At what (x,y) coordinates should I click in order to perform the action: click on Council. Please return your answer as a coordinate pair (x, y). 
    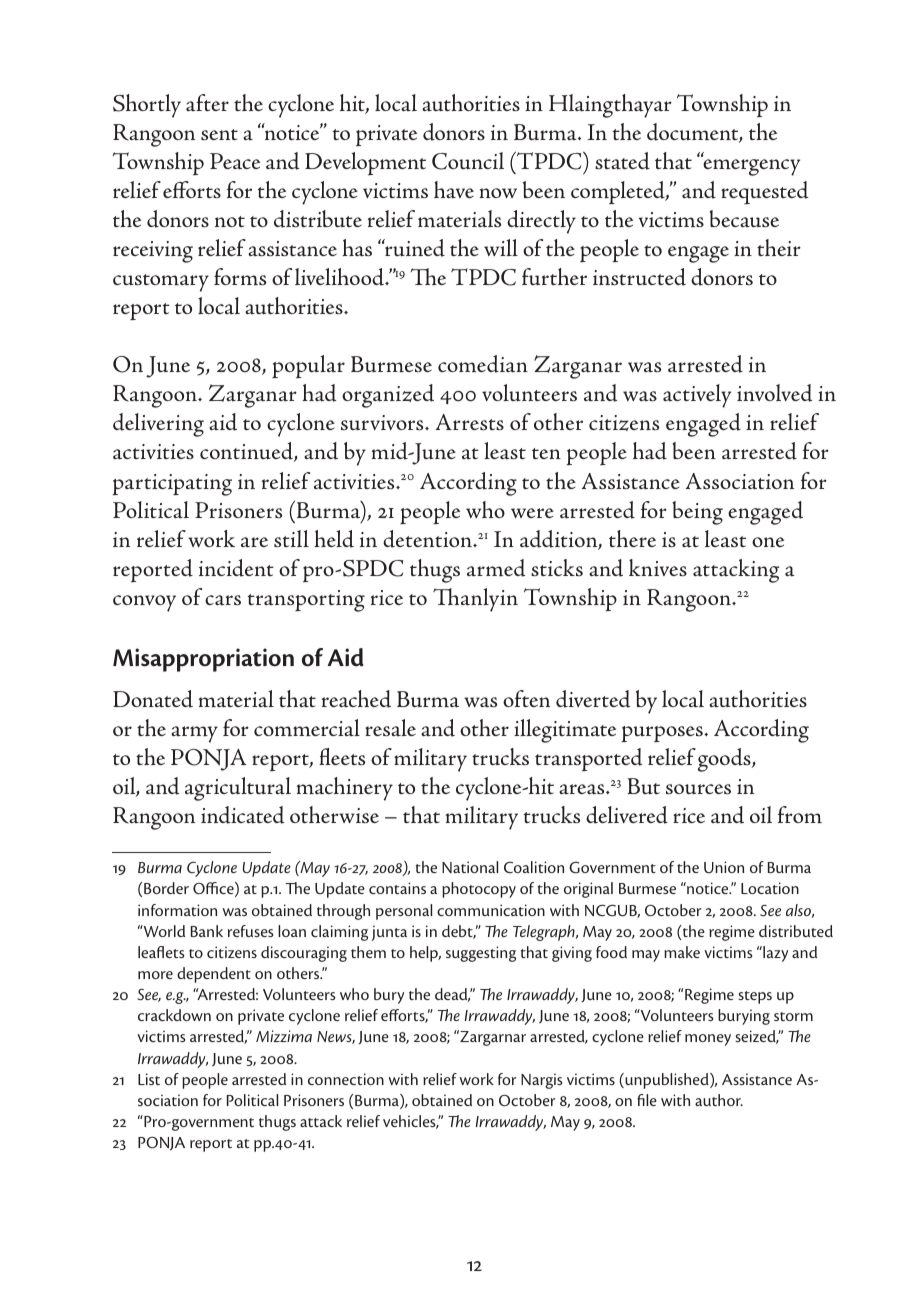
    Looking at the image, I should click on (468, 161).
